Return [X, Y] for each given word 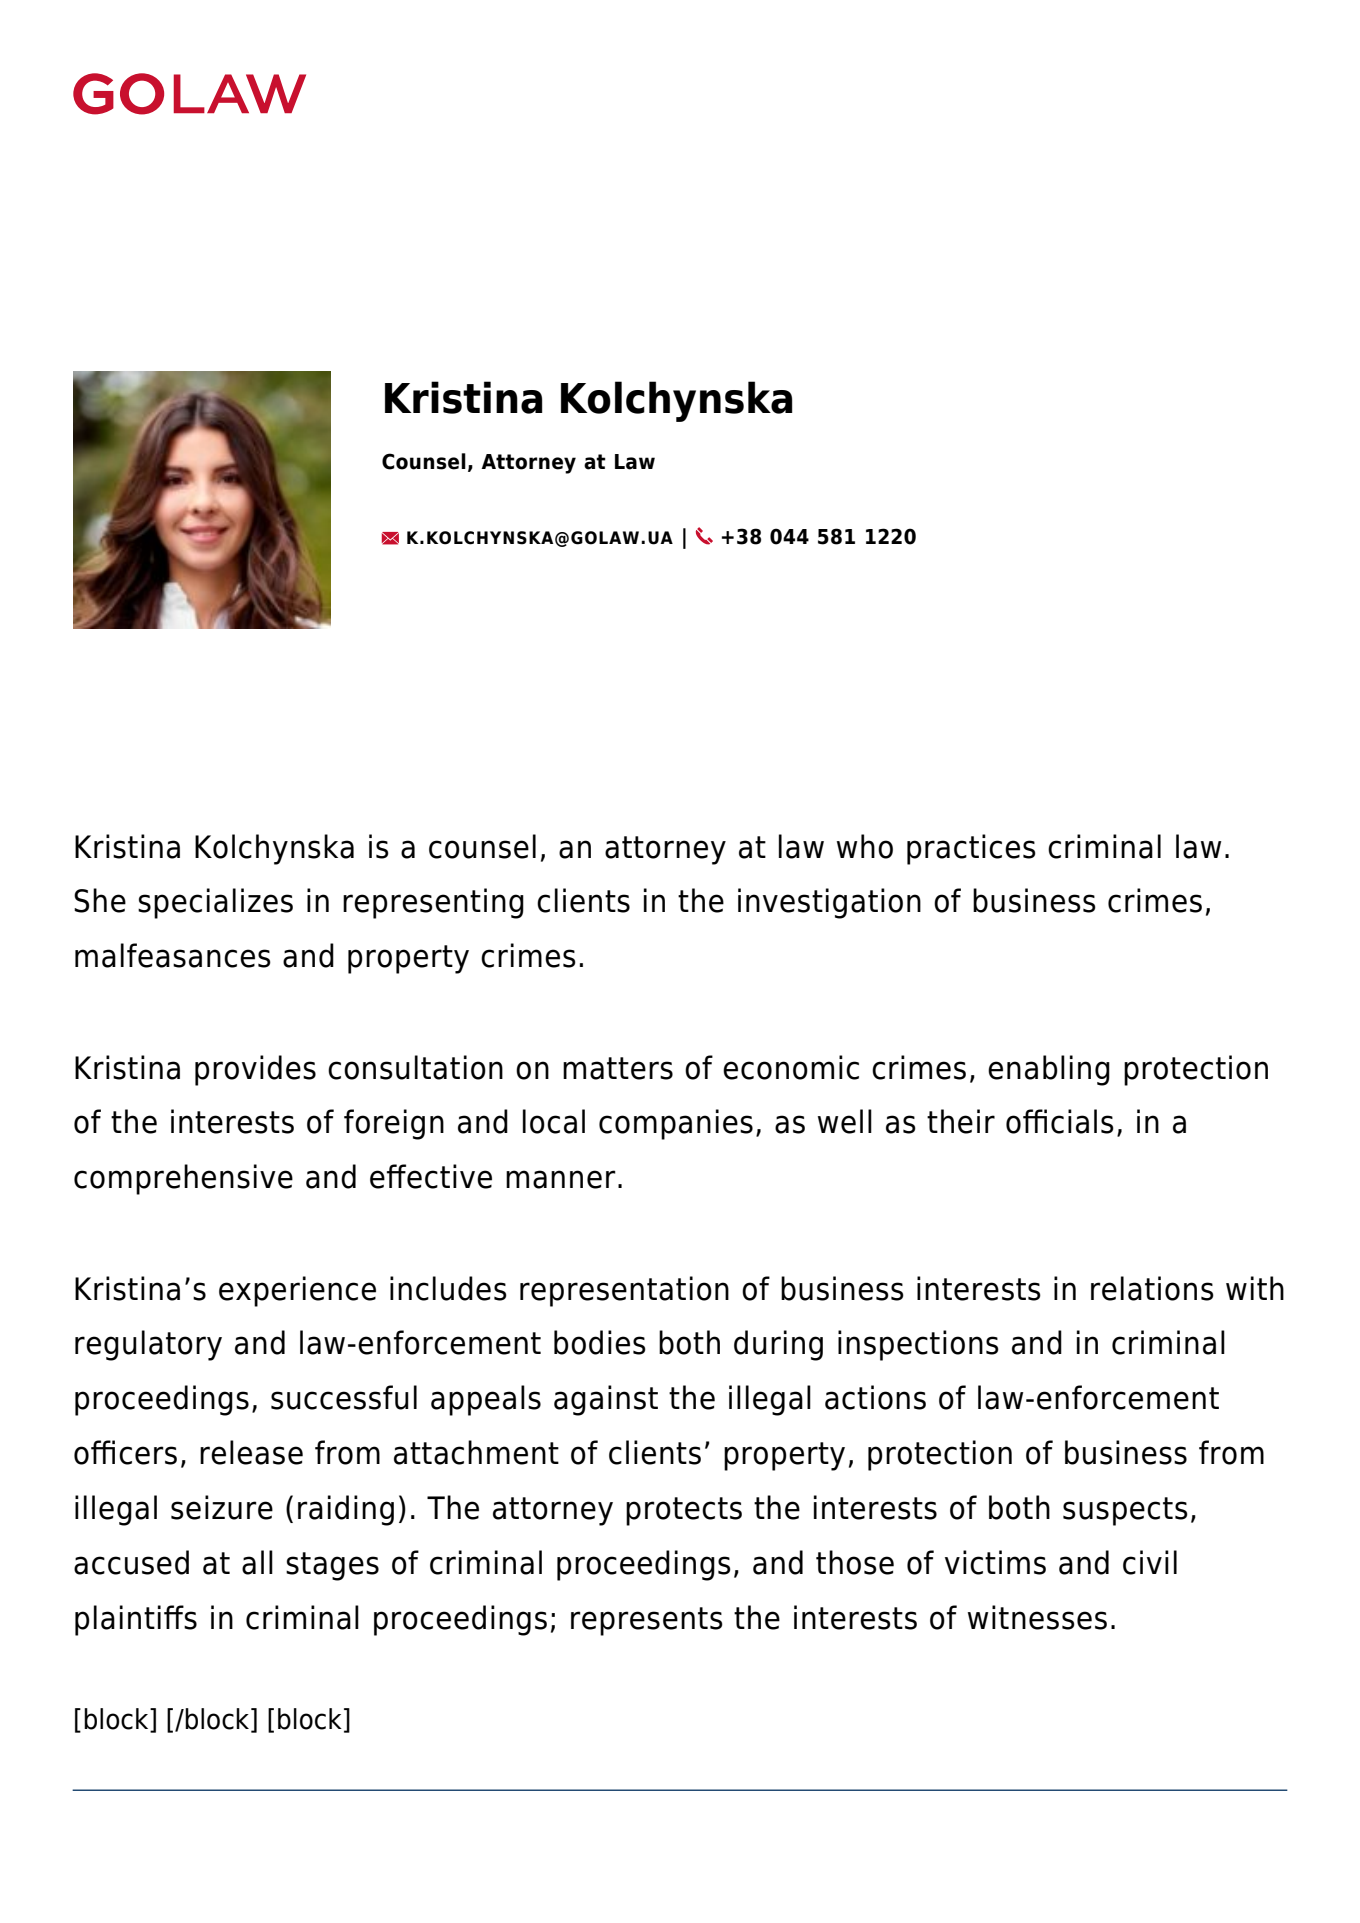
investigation [829, 903]
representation [624, 1291]
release [251, 1452]
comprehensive [183, 1179]
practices [971, 849]
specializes [215, 903]
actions [875, 1397]
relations [1152, 1288]
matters [618, 1068]
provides [255, 1070]
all [257, 1562]
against [606, 1400]
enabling [1049, 1070]
